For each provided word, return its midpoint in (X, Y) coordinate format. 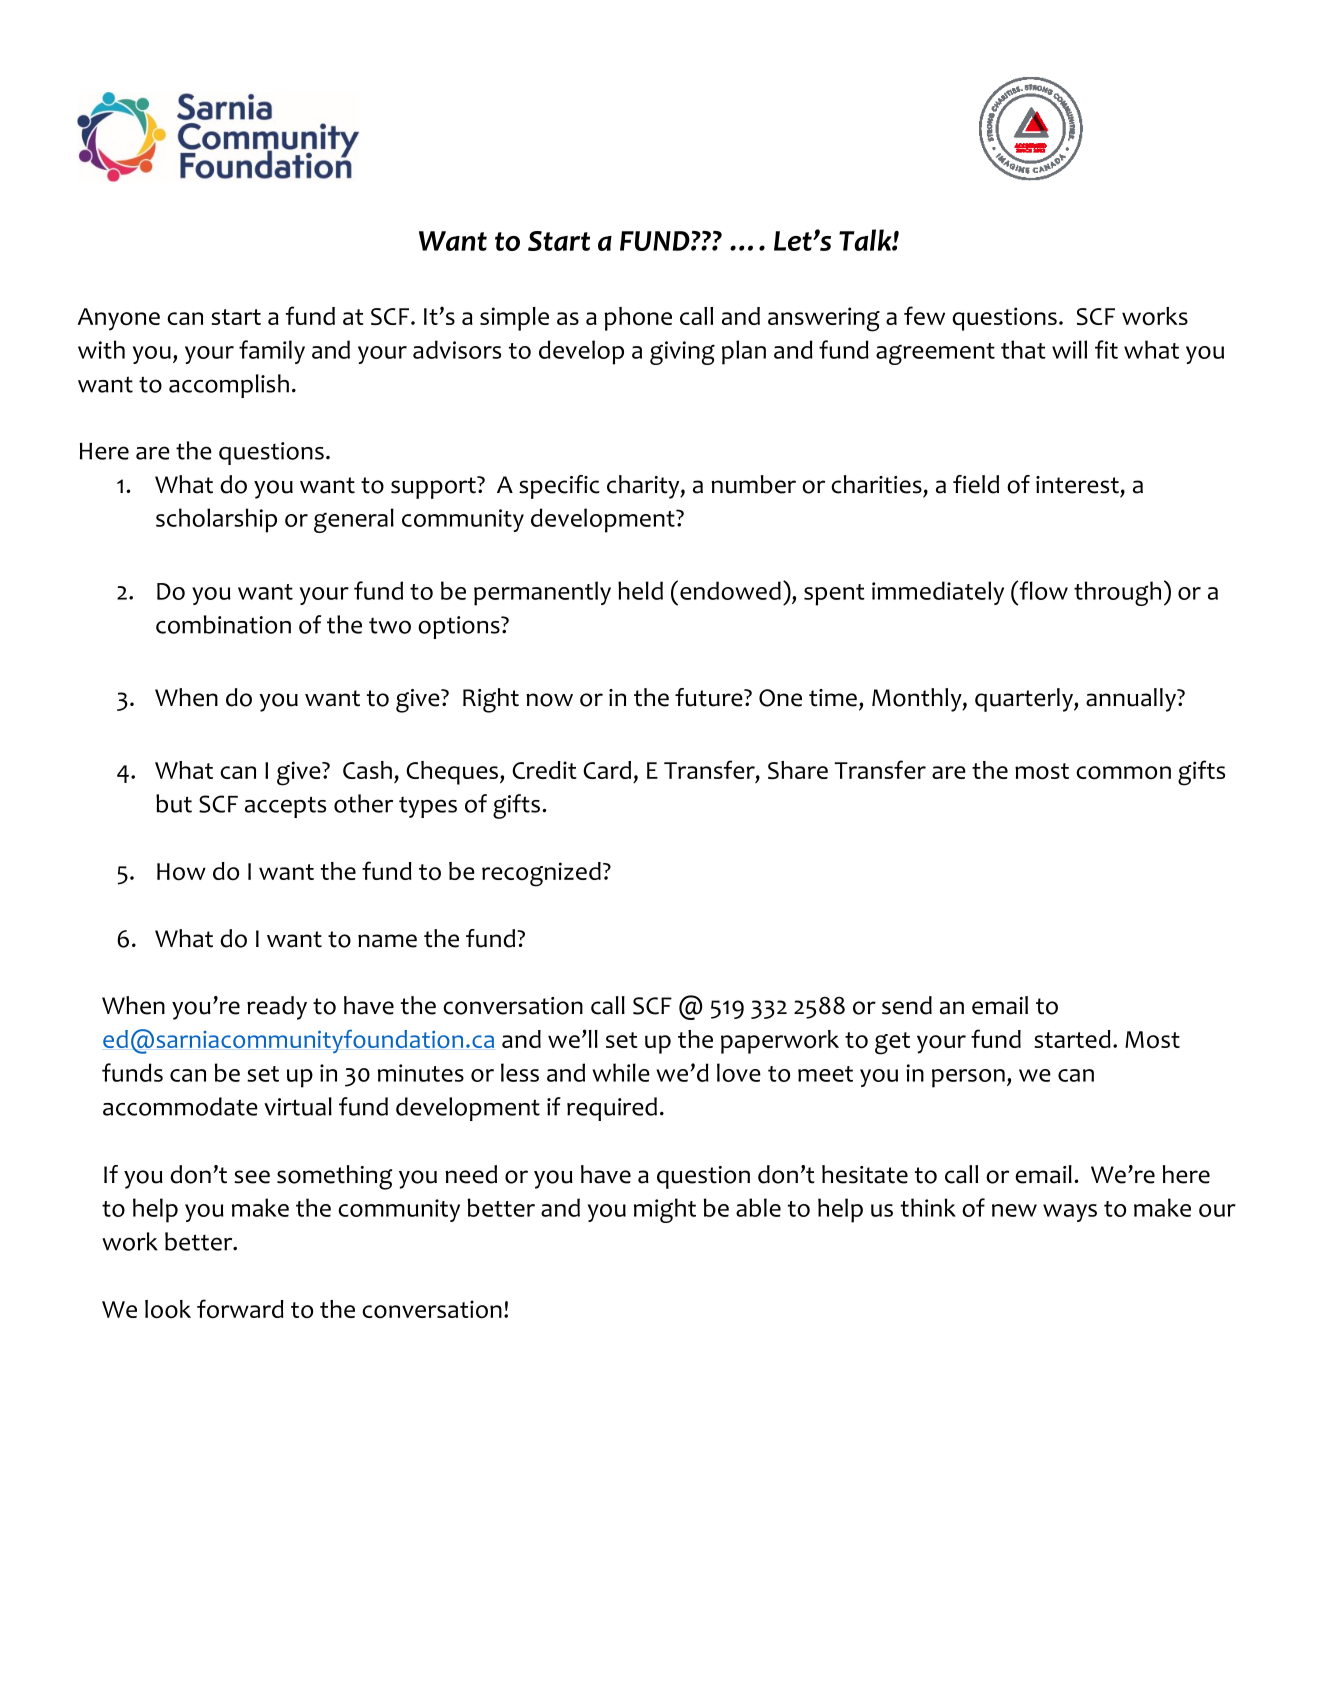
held (640, 590)
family (272, 352)
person (968, 1078)
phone (638, 319)
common (1123, 773)
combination (223, 624)
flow (1042, 590)
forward (240, 1309)
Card (607, 770)
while (621, 1072)
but (174, 803)
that (1023, 349)
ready (277, 1008)
